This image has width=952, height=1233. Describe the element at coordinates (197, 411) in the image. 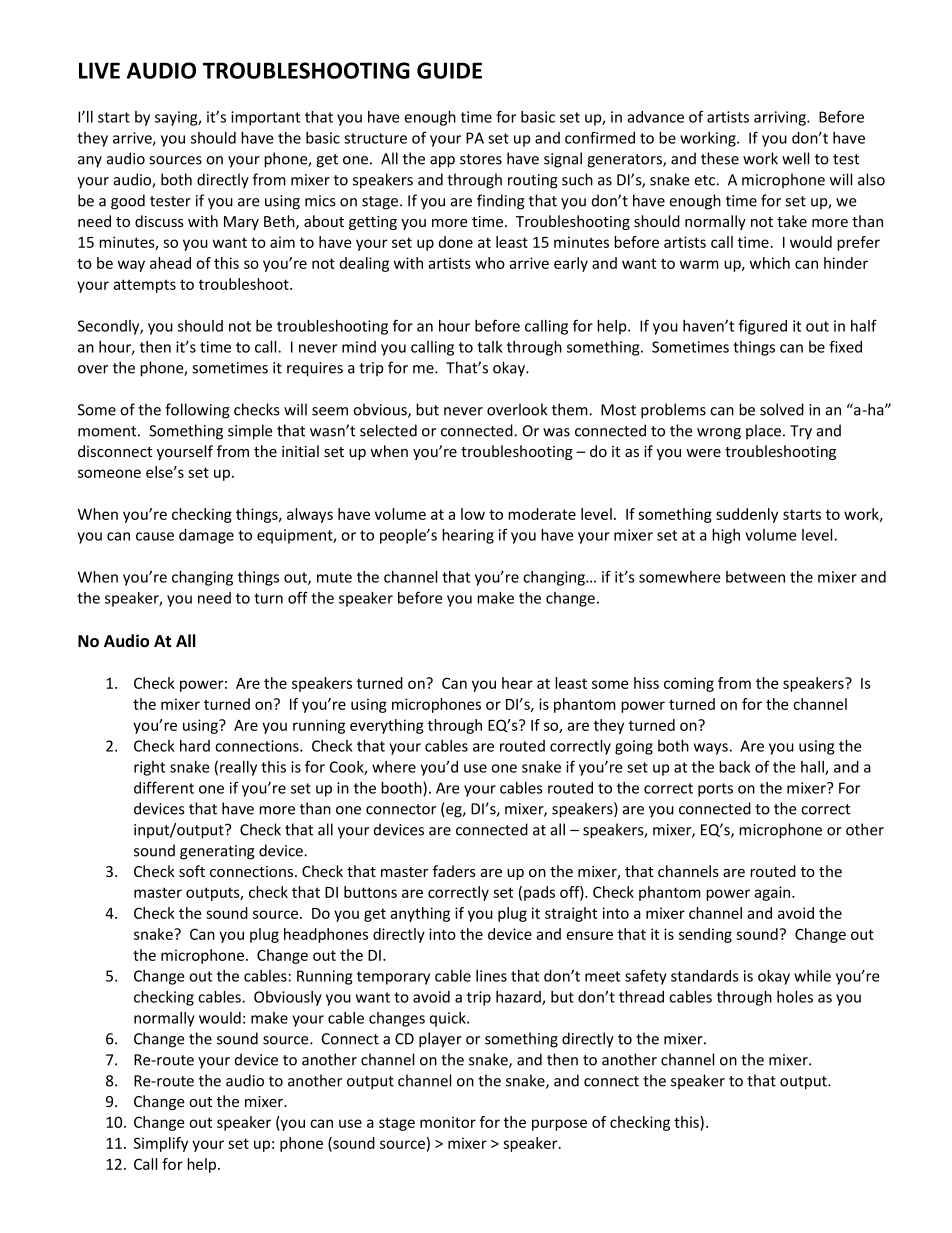

I see `following` at that location.
